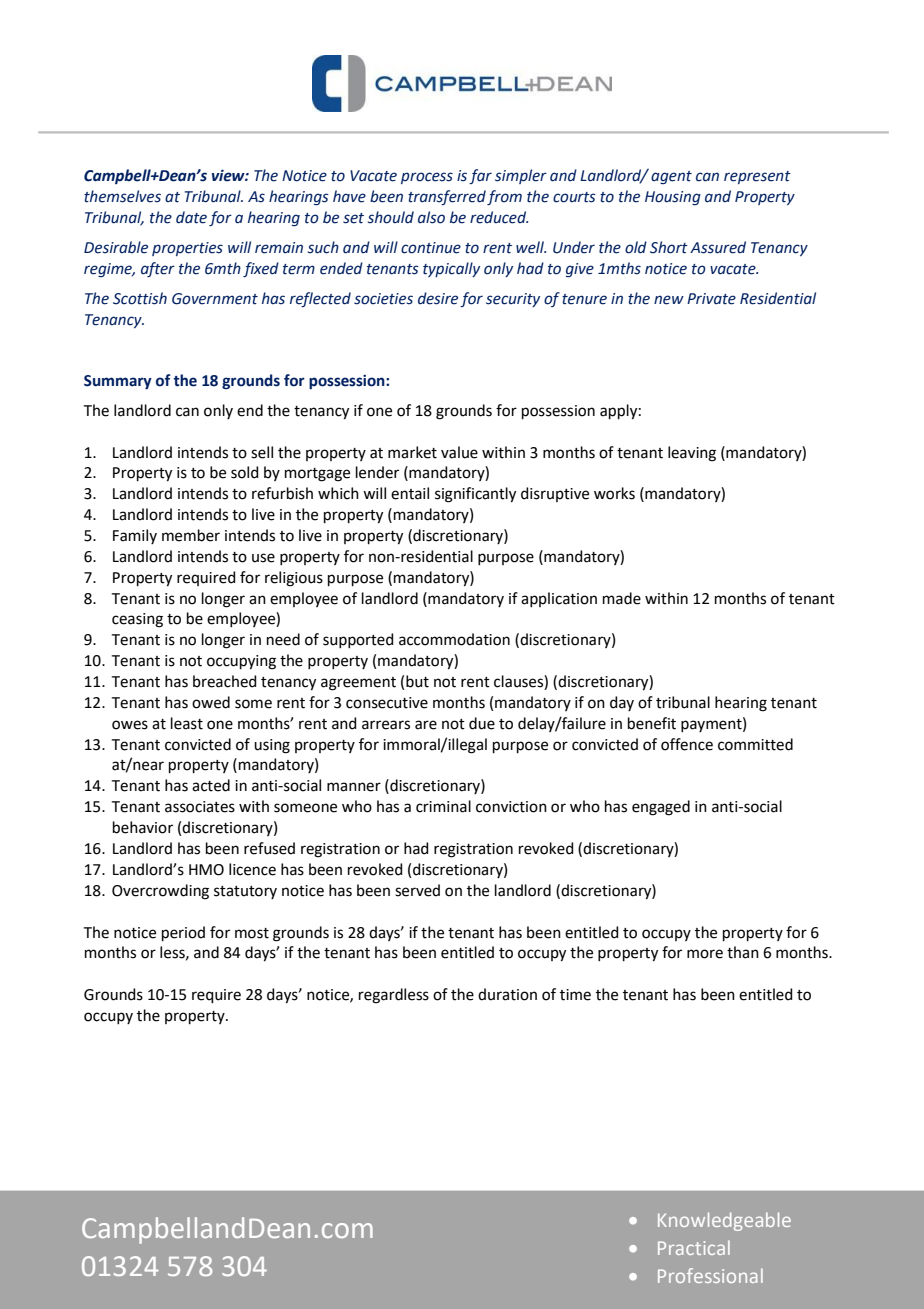 The height and width of the screenshot is (1309, 924). What do you see at coordinates (694, 1247) in the screenshot?
I see `Practical` at bounding box center [694, 1247].
